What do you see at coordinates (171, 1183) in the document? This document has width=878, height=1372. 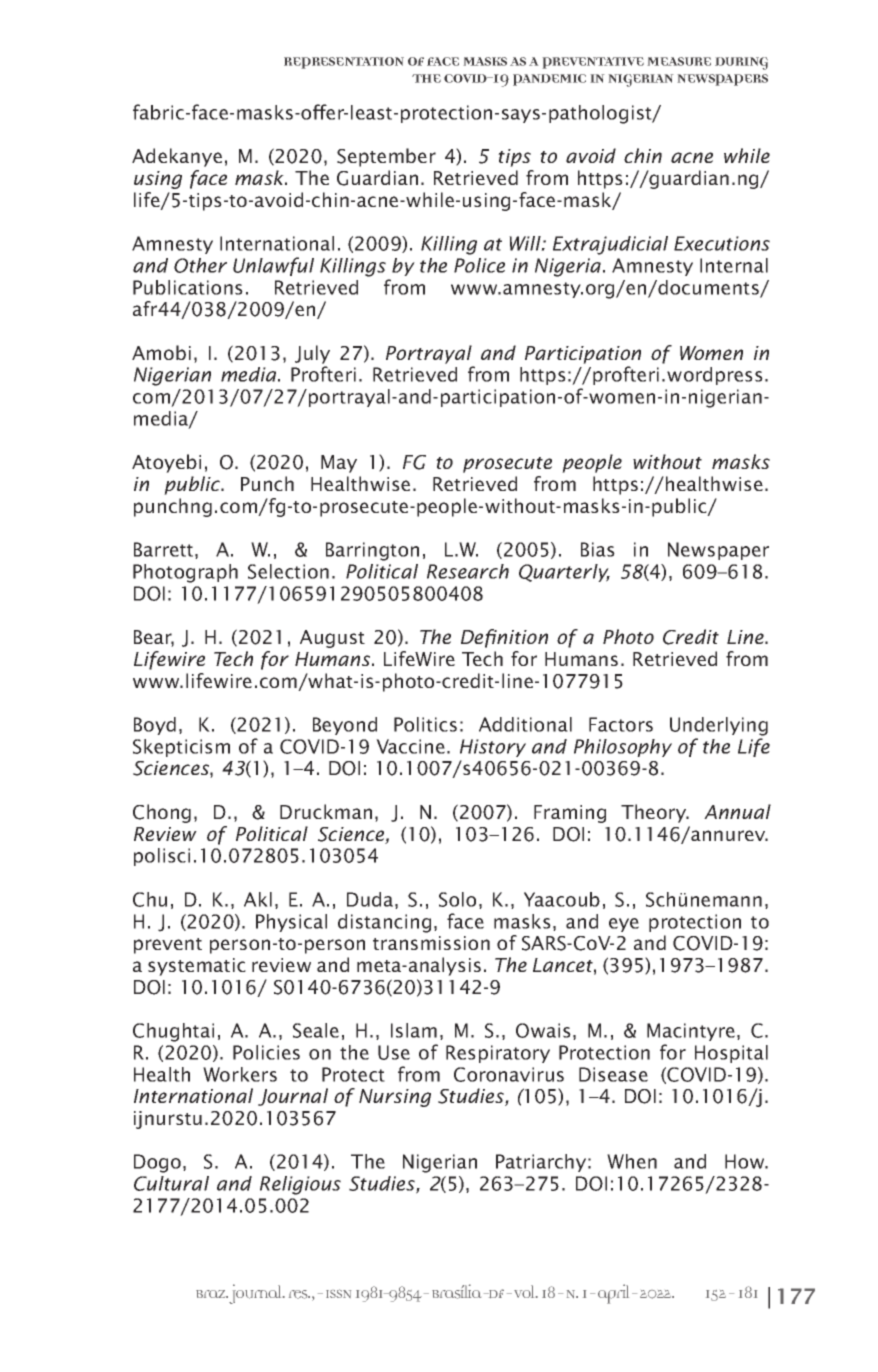 I see `Cultural` at bounding box center [171, 1183].
